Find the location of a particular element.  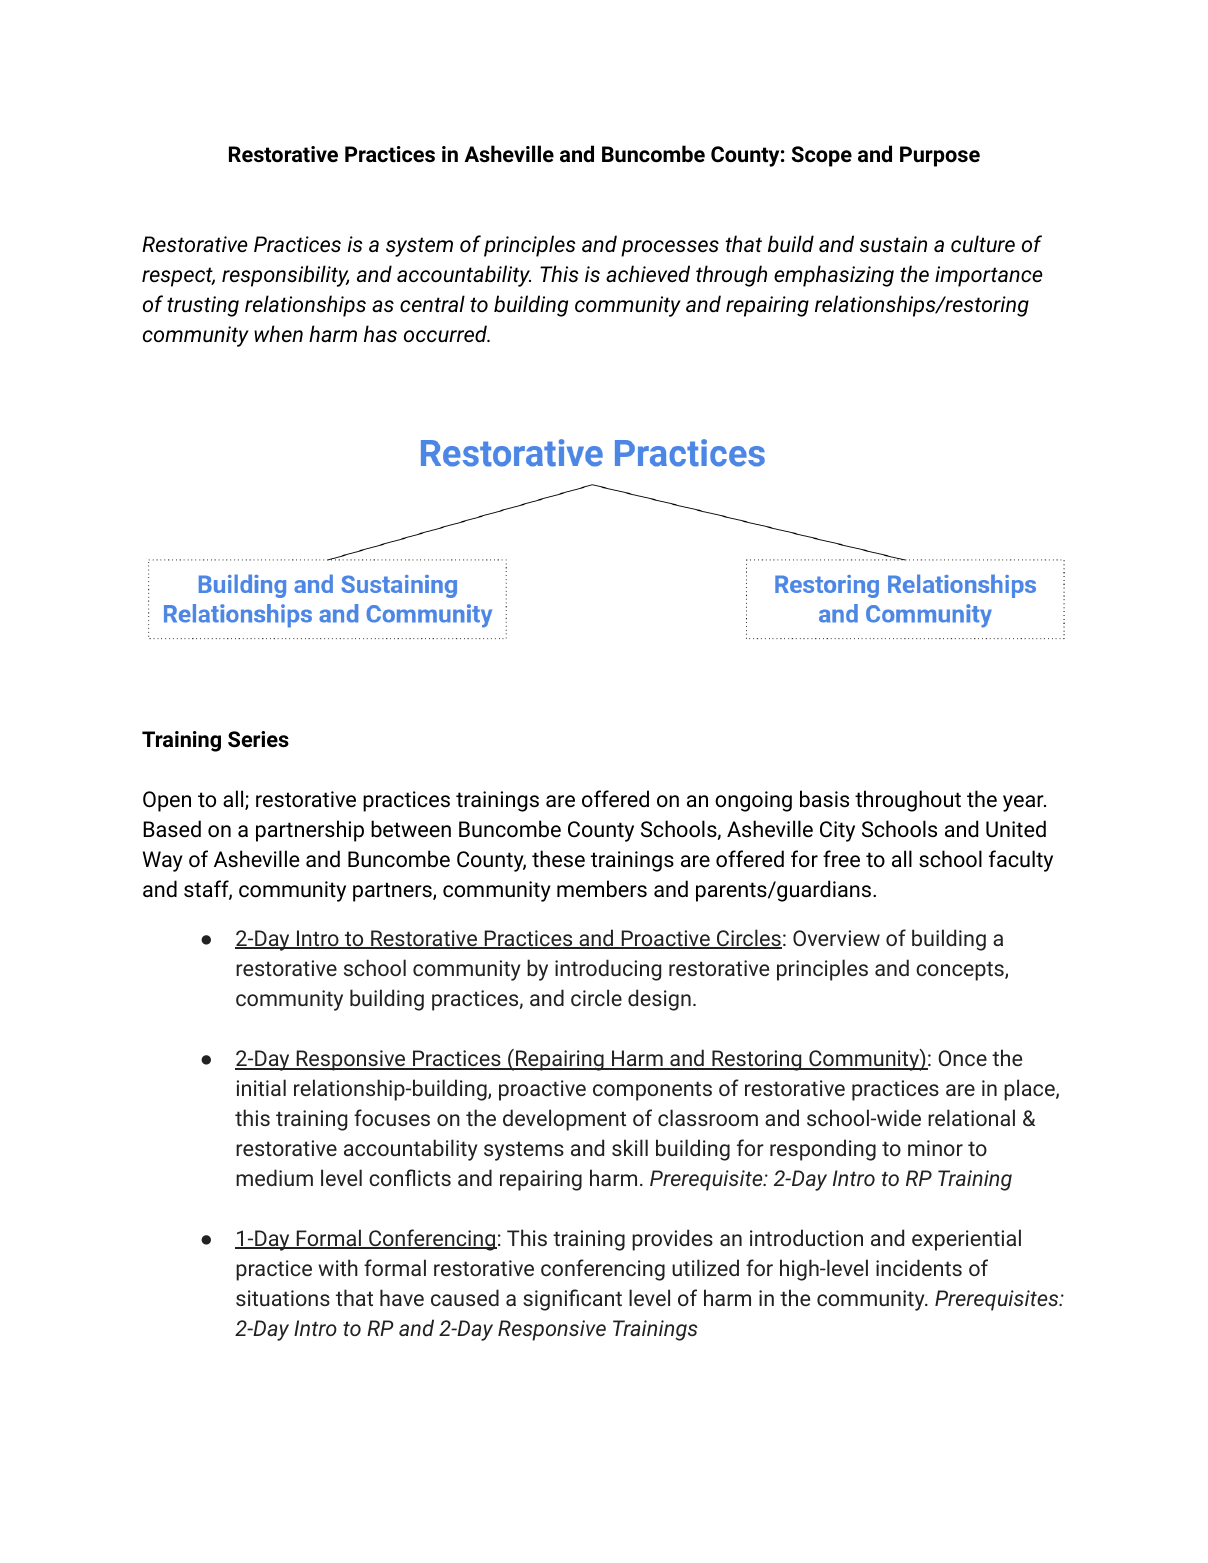

processes is located at coordinates (670, 248).
